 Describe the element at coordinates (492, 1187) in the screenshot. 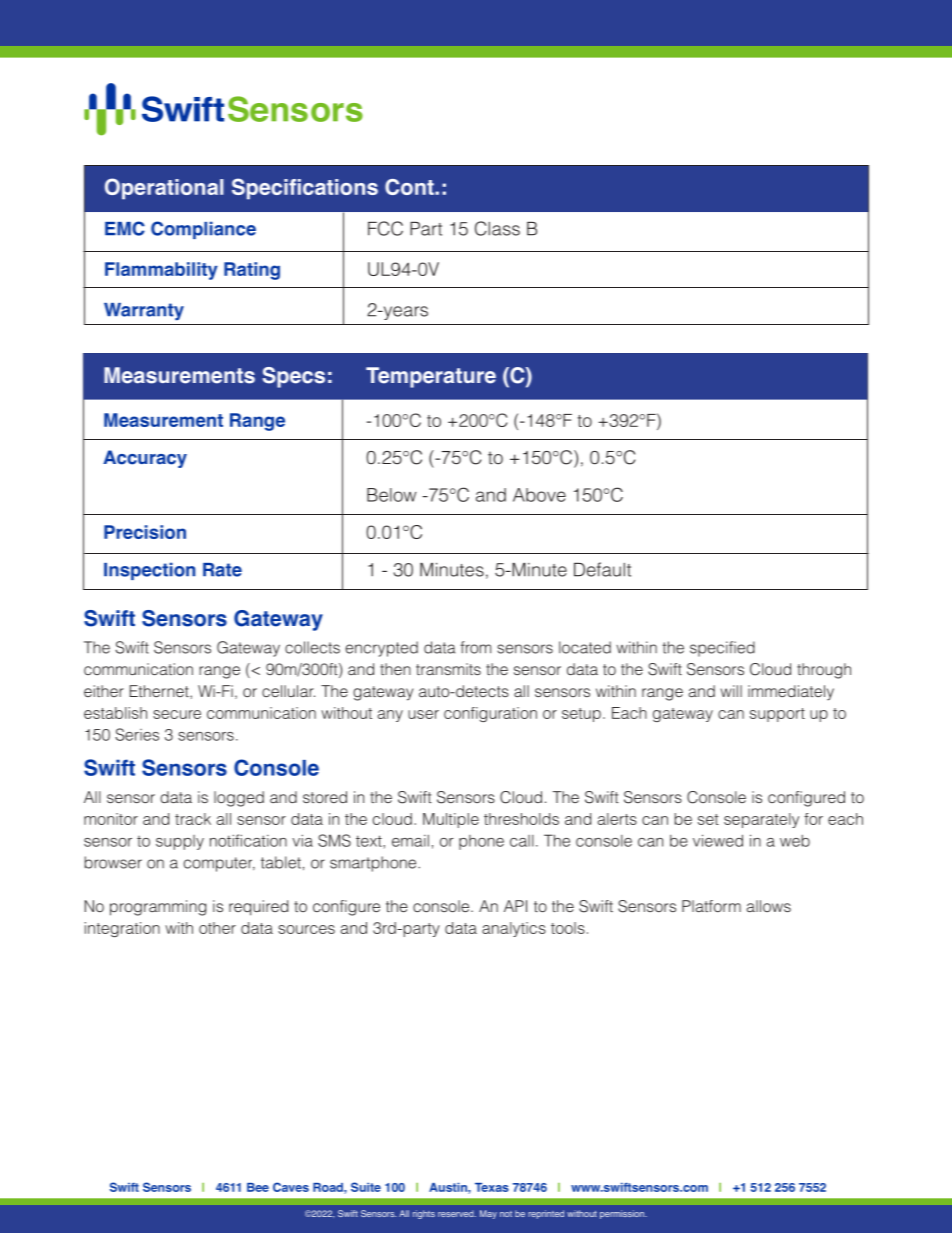

I see `Texas` at that location.
